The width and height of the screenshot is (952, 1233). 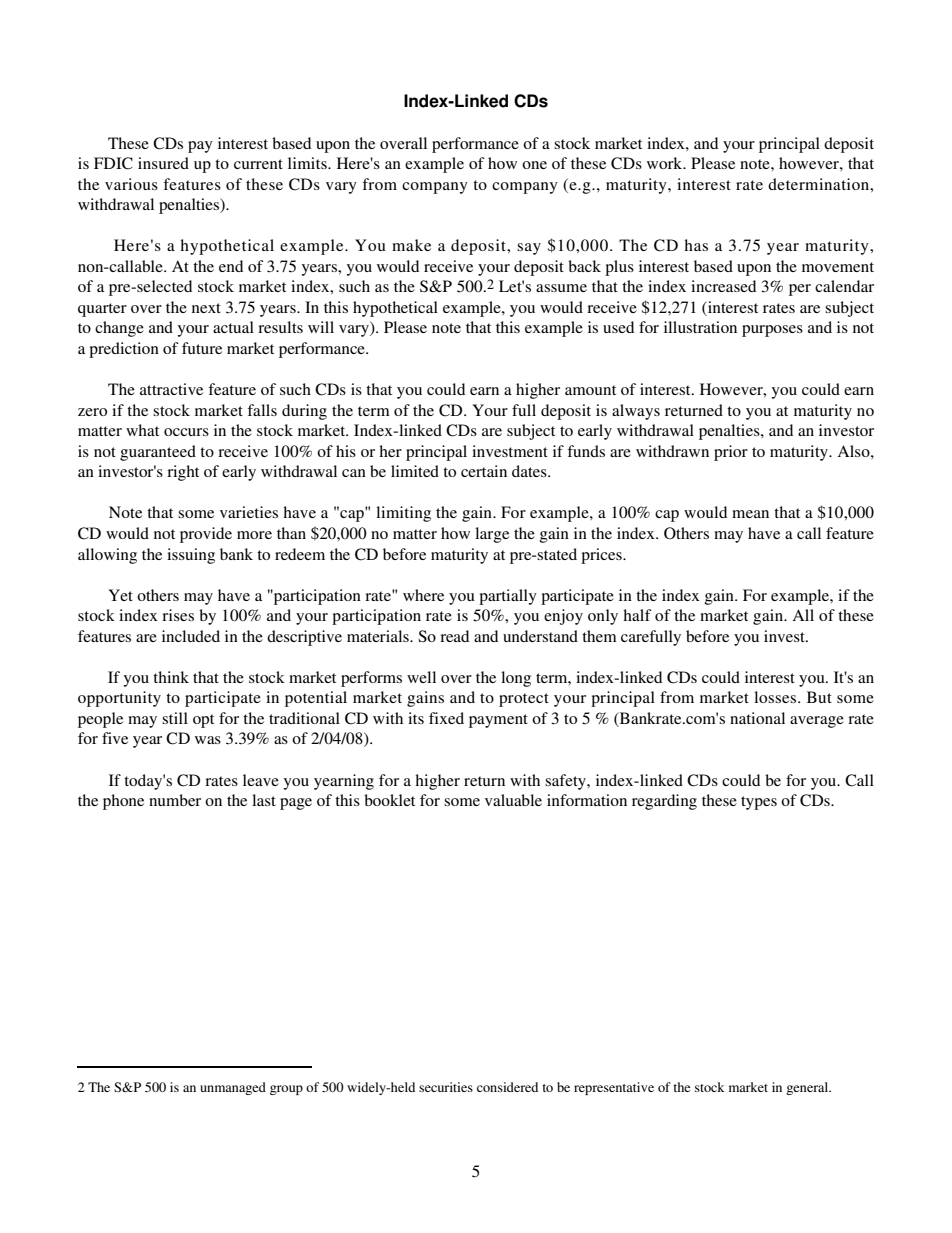 What do you see at coordinates (233, 1088) in the screenshot?
I see `unmanaged` at bounding box center [233, 1088].
